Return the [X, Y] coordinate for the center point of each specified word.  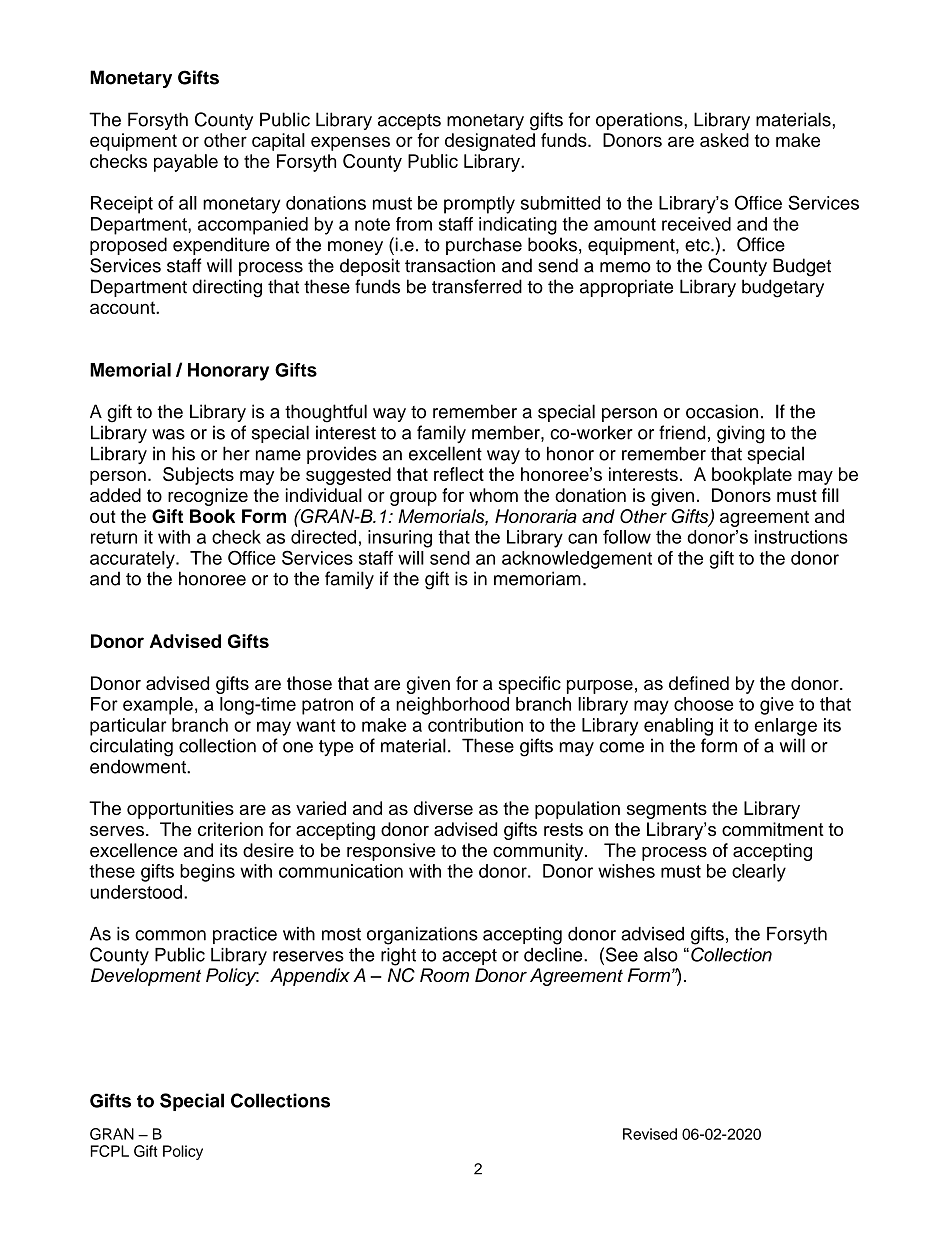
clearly [759, 873]
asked [724, 140]
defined [699, 683]
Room [444, 975]
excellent [445, 453]
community [539, 852]
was [168, 434]
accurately [133, 560]
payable [186, 163]
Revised [650, 1134]
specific [530, 685]
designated [490, 142]
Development [146, 977]
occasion [722, 411]
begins [207, 873]
